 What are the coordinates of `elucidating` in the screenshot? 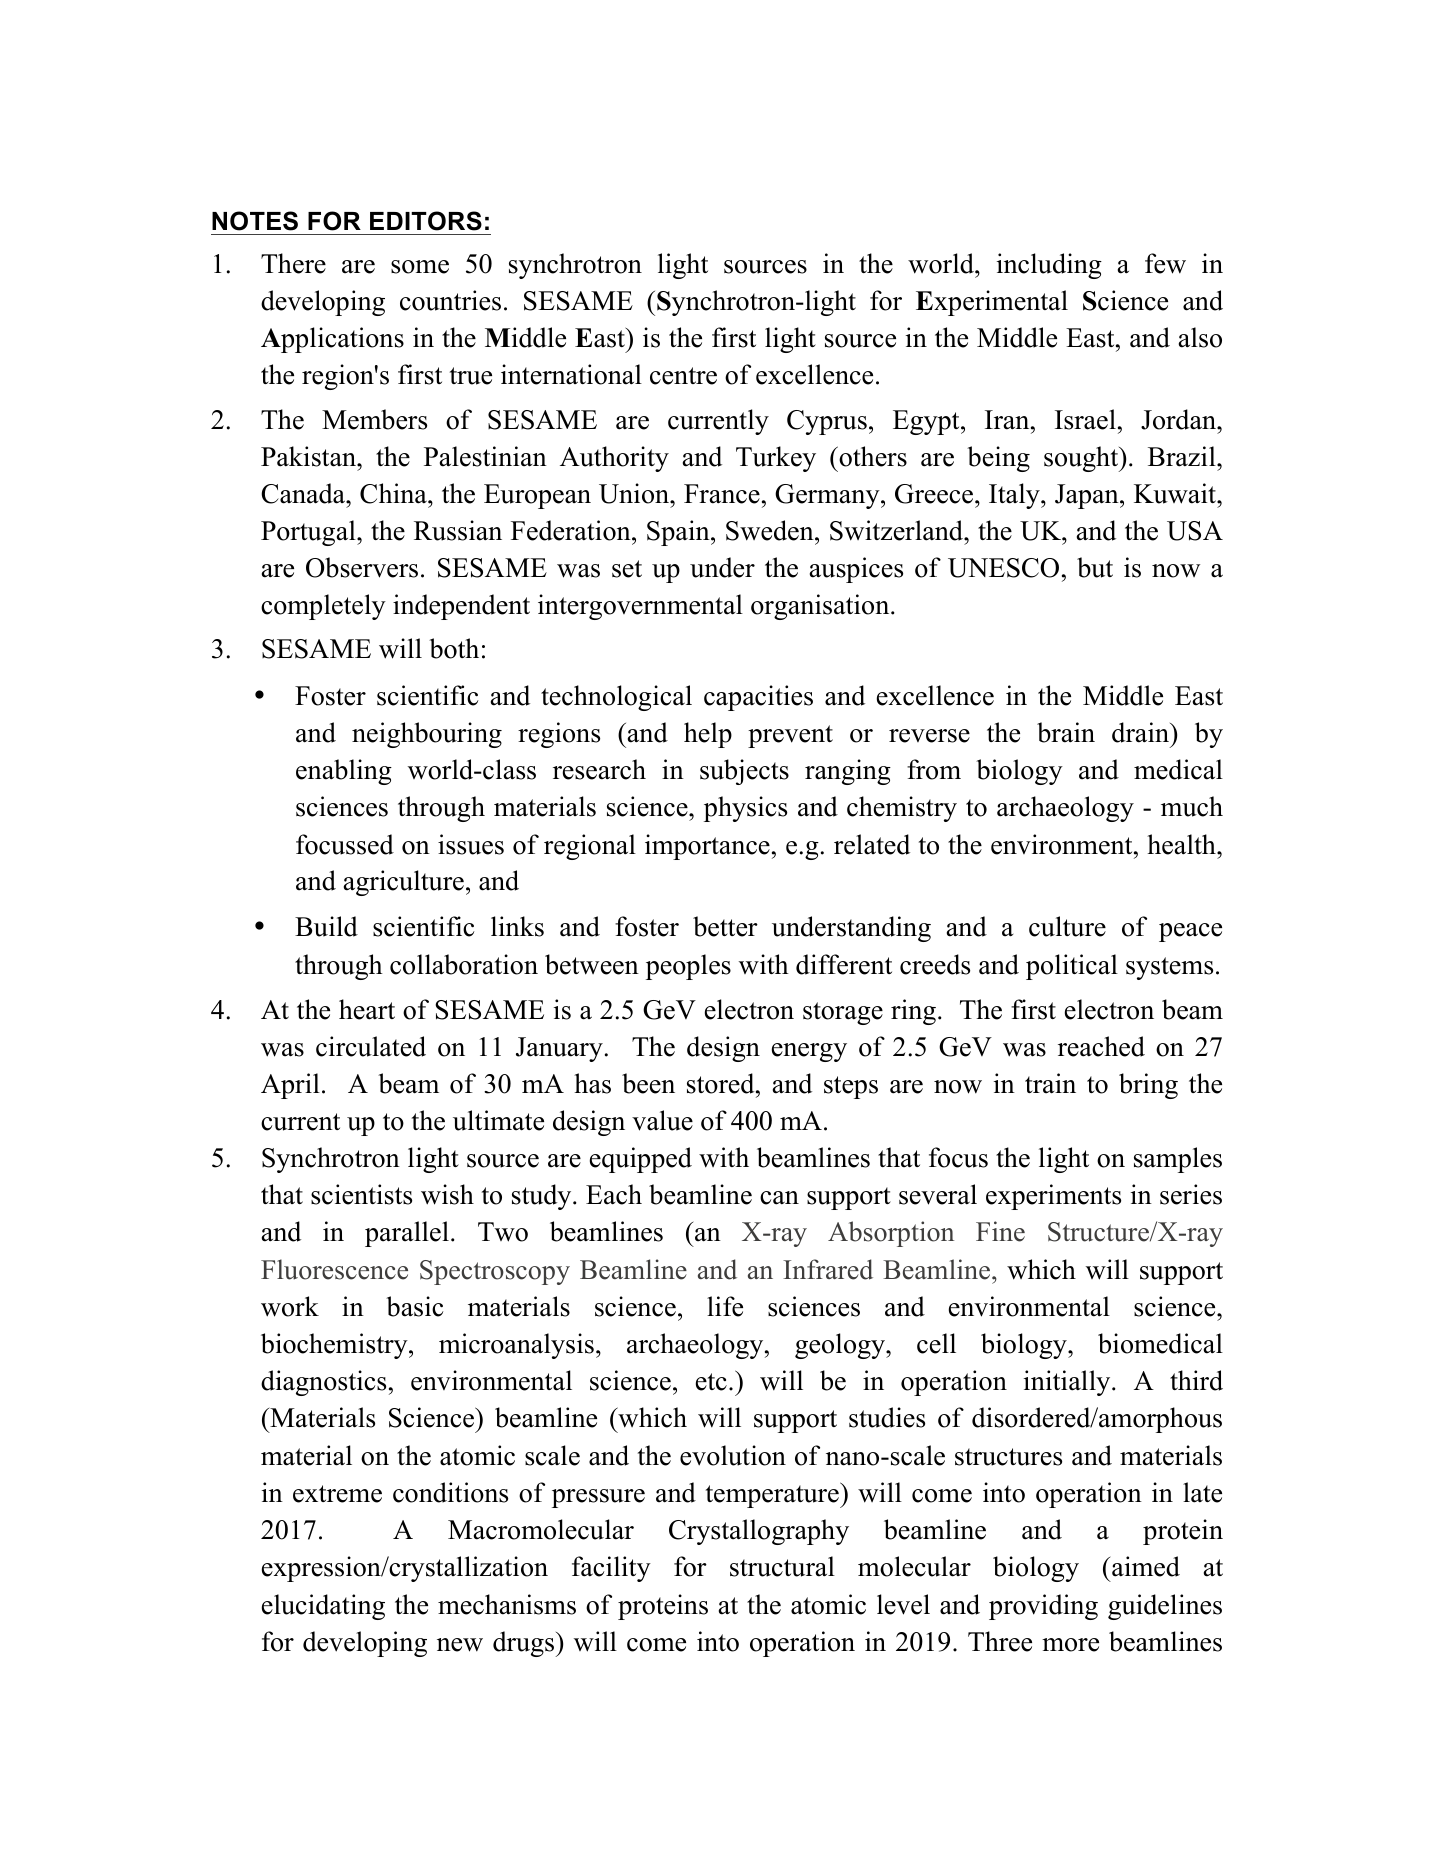 It's located at (323, 1607).
